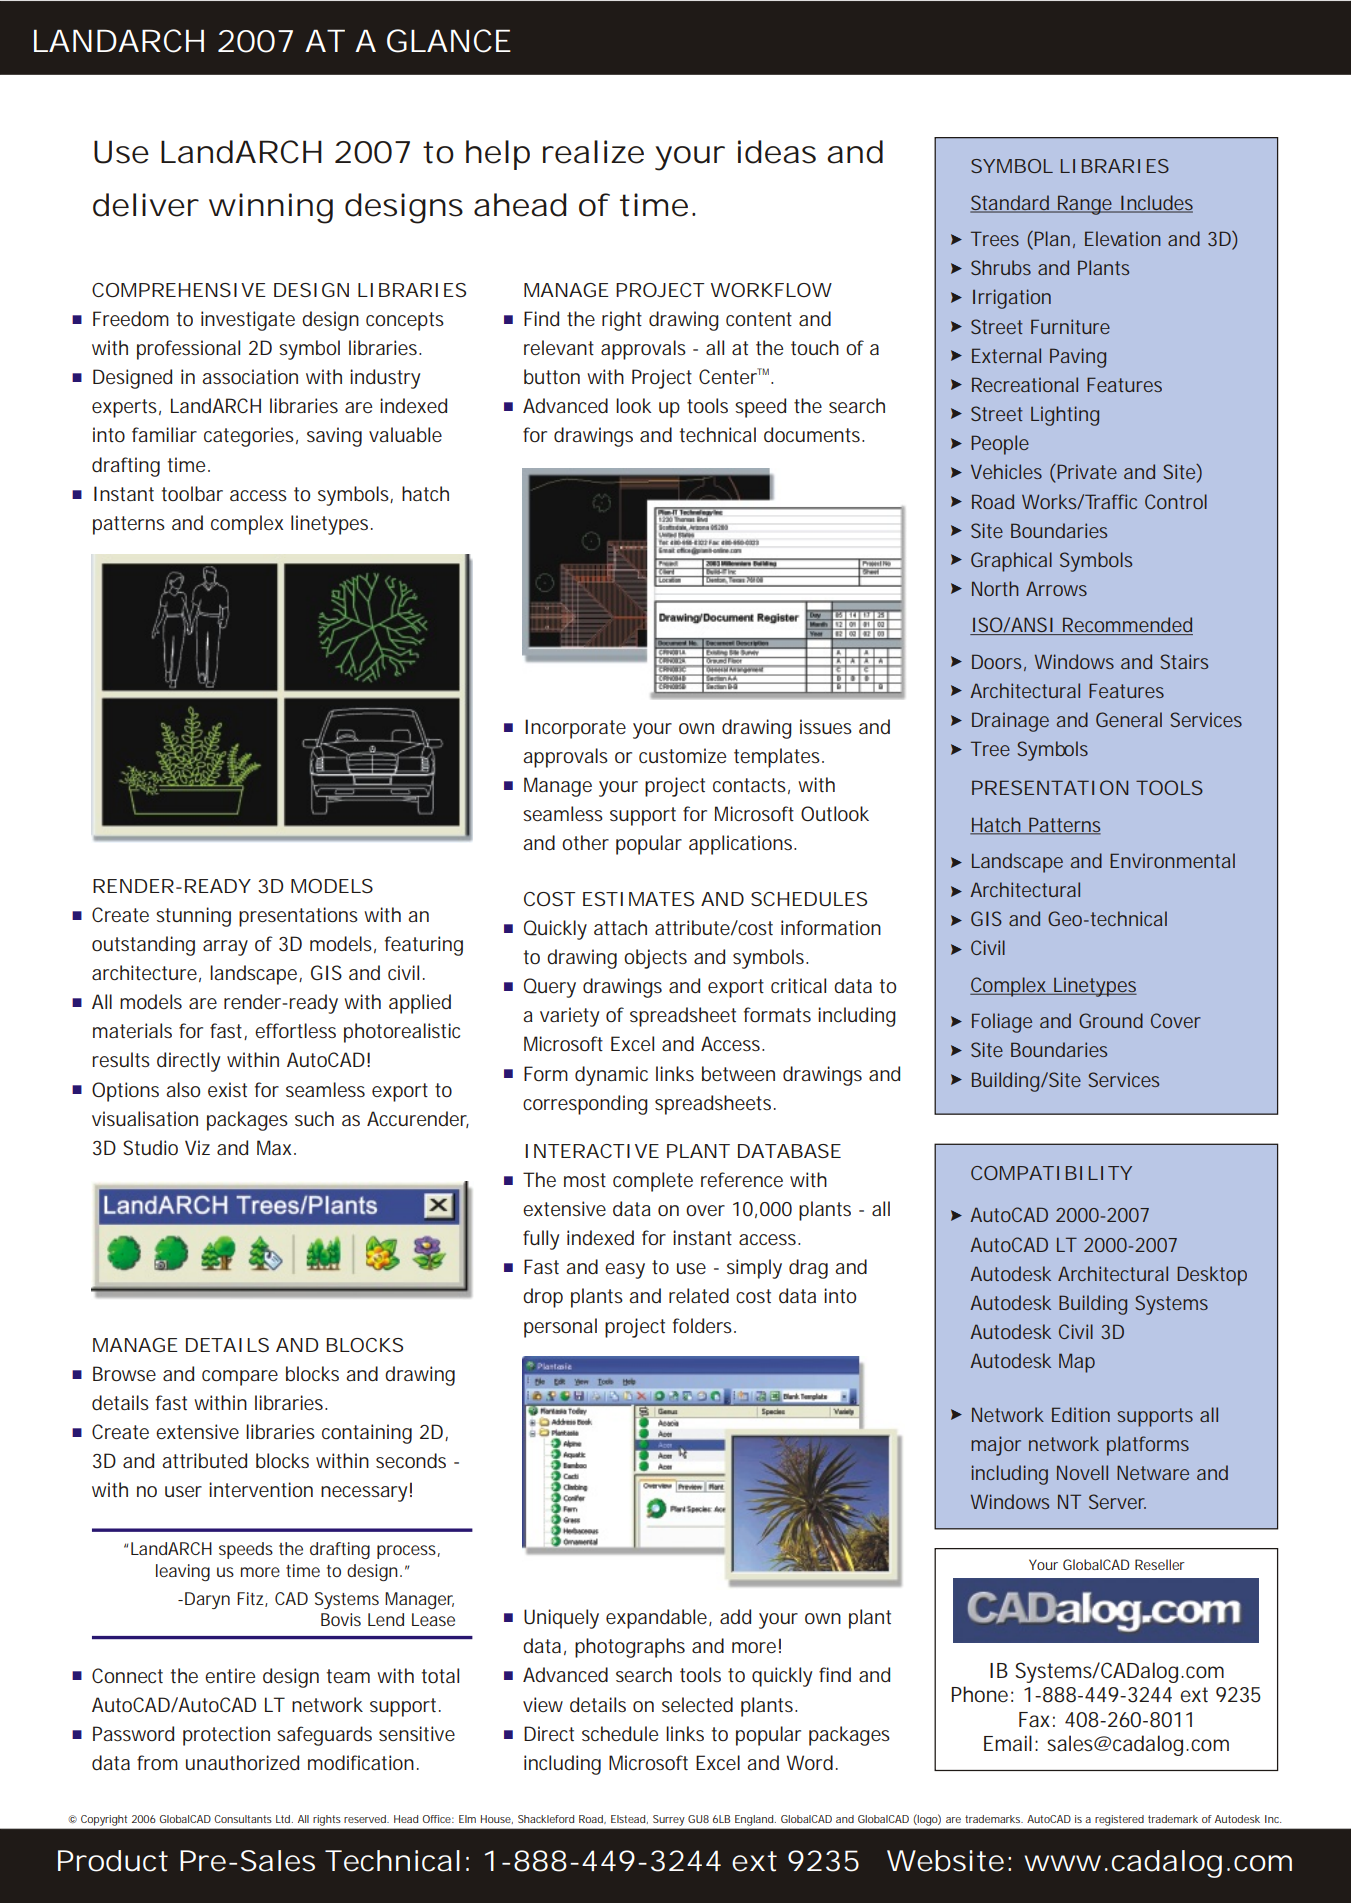 The width and height of the screenshot is (1351, 1903). What do you see at coordinates (250, 376) in the screenshot?
I see `association` at bounding box center [250, 376].
